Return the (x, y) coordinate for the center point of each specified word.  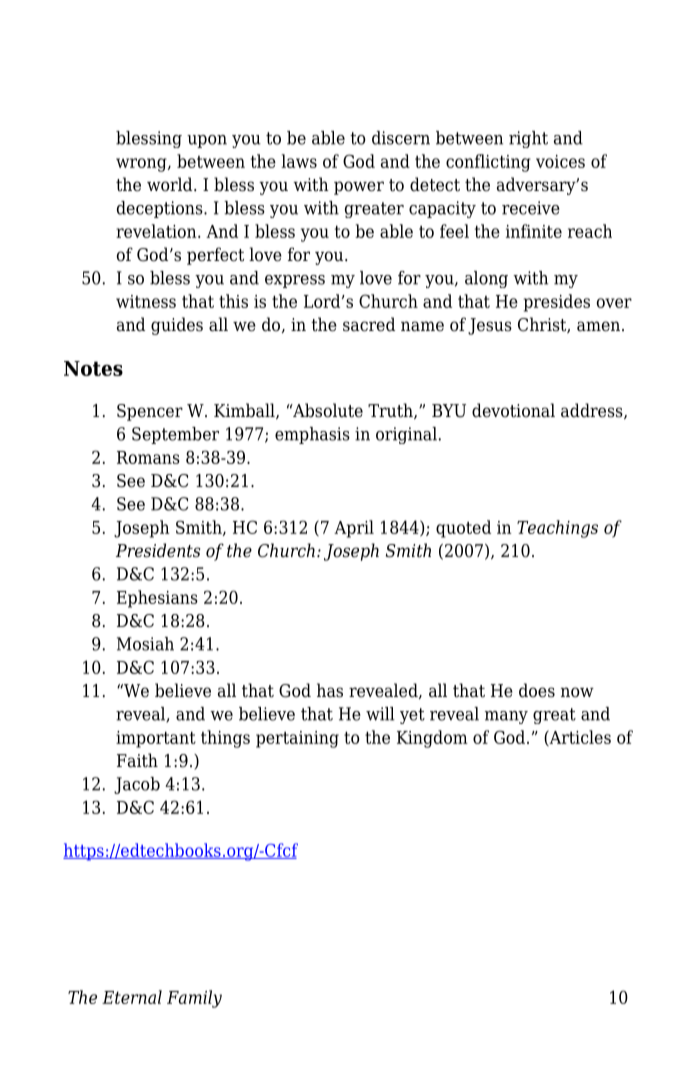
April (354, 529)
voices (560, 161)
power (359, 188)
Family (194, 999)
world (171, 184)
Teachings (557, 529)
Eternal (132, 997)
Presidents (158, 550)
